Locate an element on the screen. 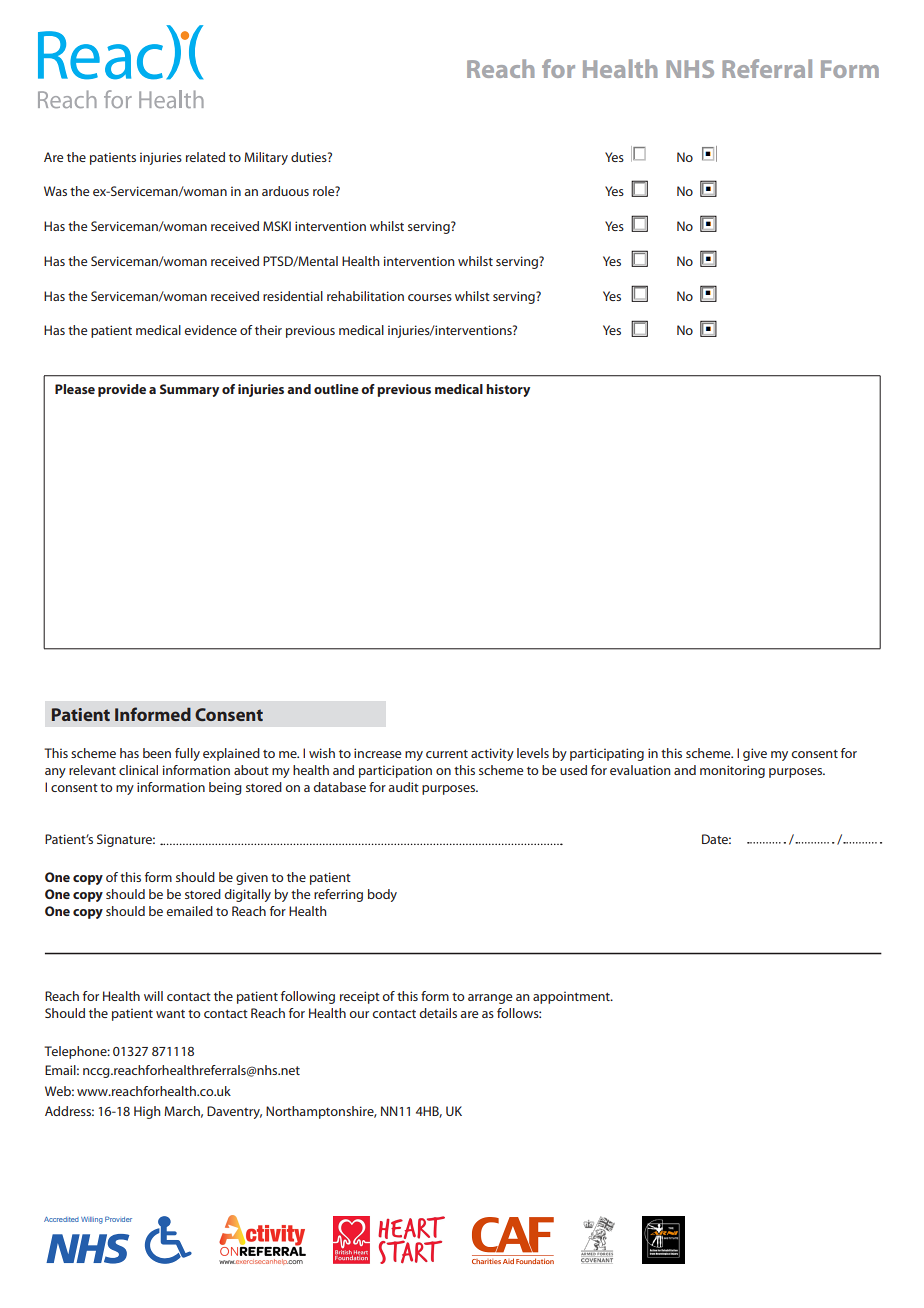  participating is located at coordinates (607, 754).
